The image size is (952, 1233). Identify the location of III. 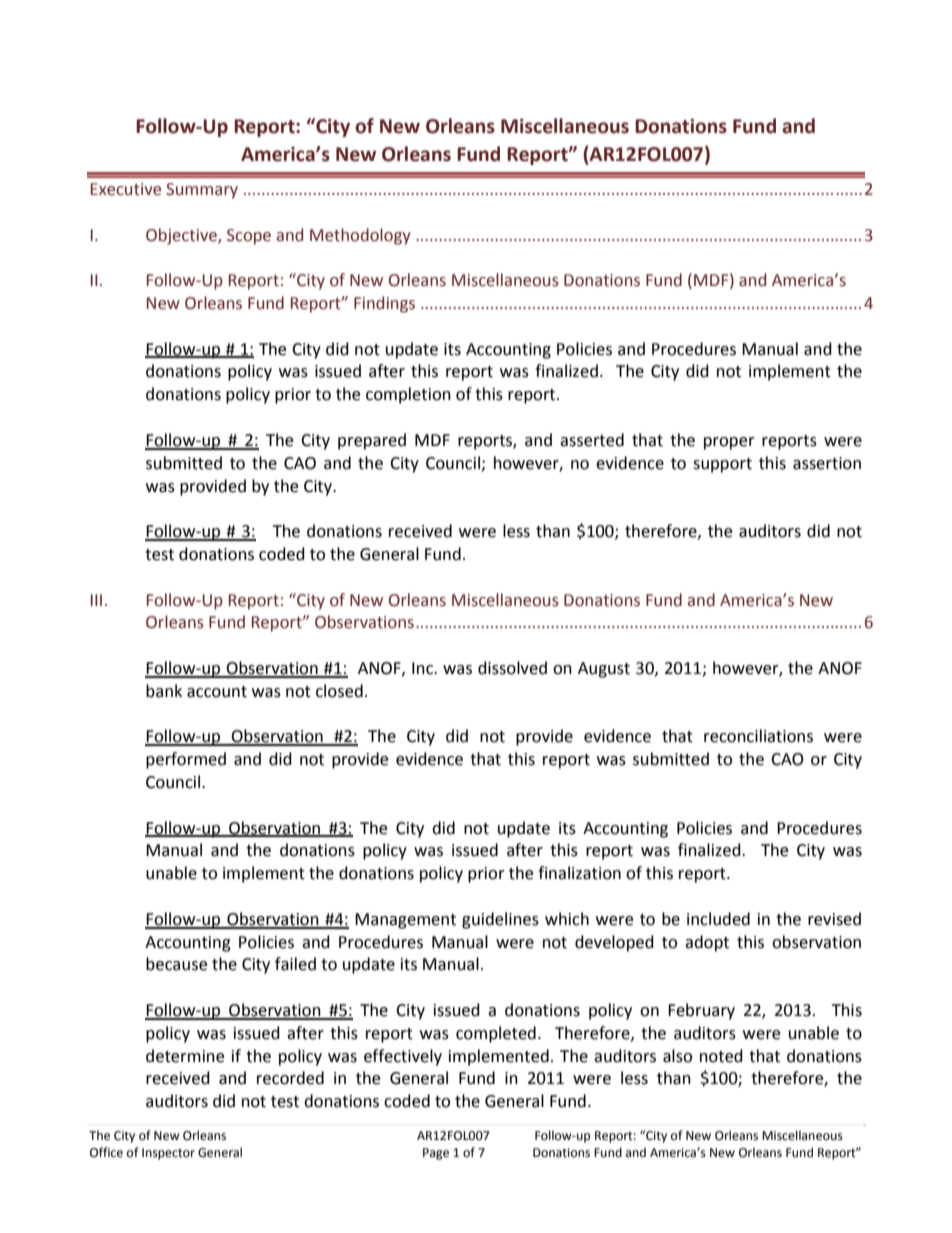
(96, 600).
